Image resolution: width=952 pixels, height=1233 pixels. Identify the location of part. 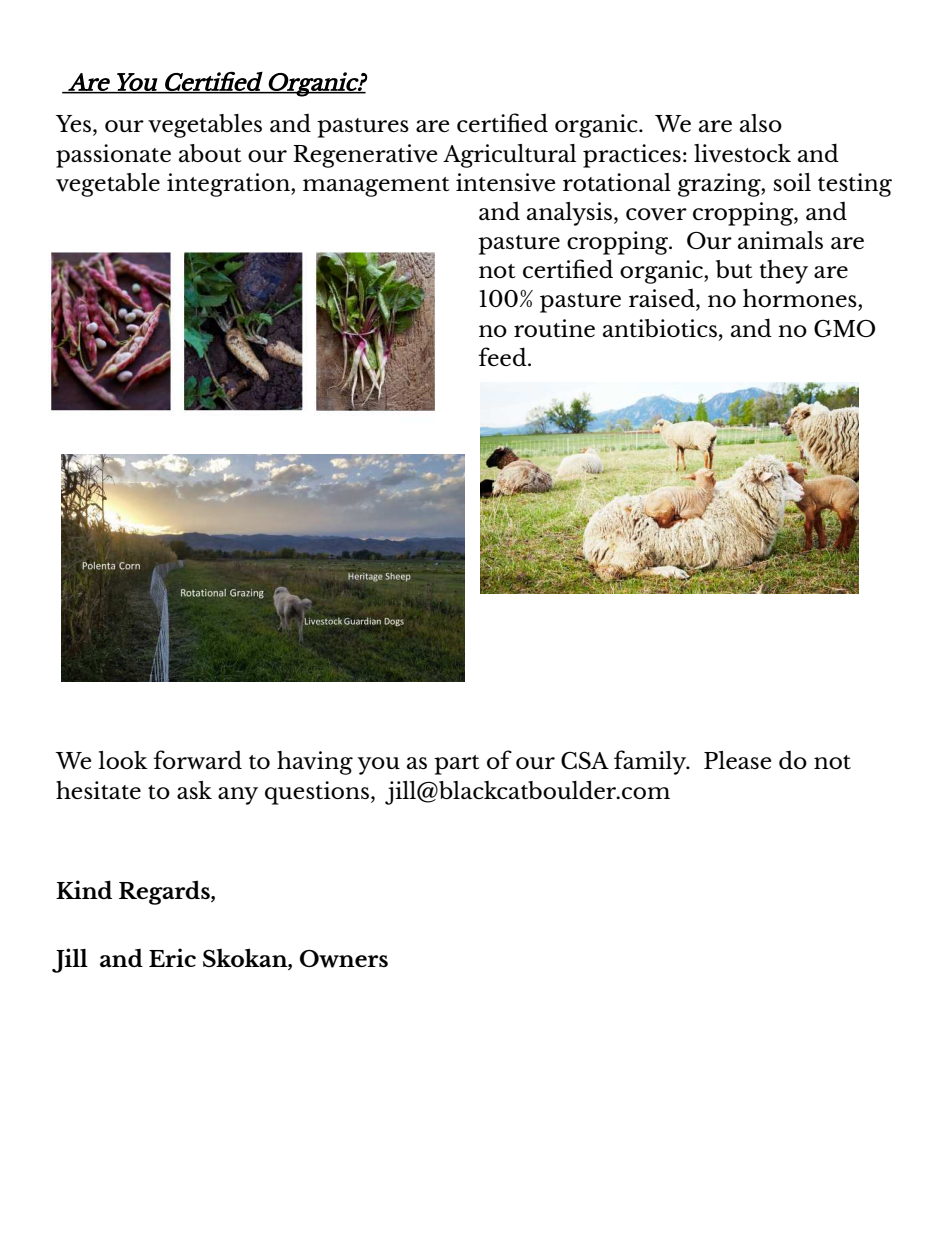
(457, 765).
